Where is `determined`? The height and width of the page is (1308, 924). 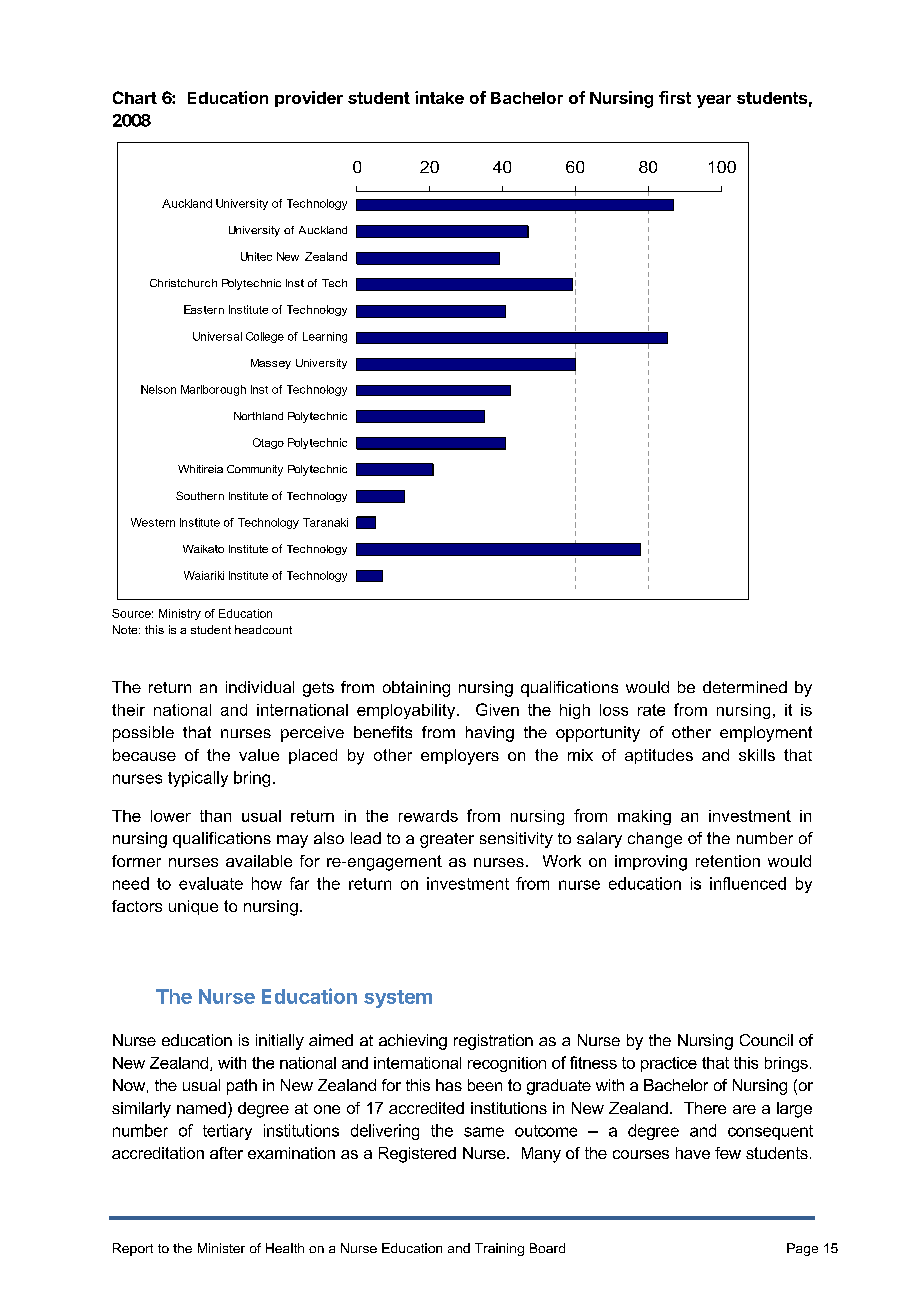 determined is located at coordinates (745, 687).
